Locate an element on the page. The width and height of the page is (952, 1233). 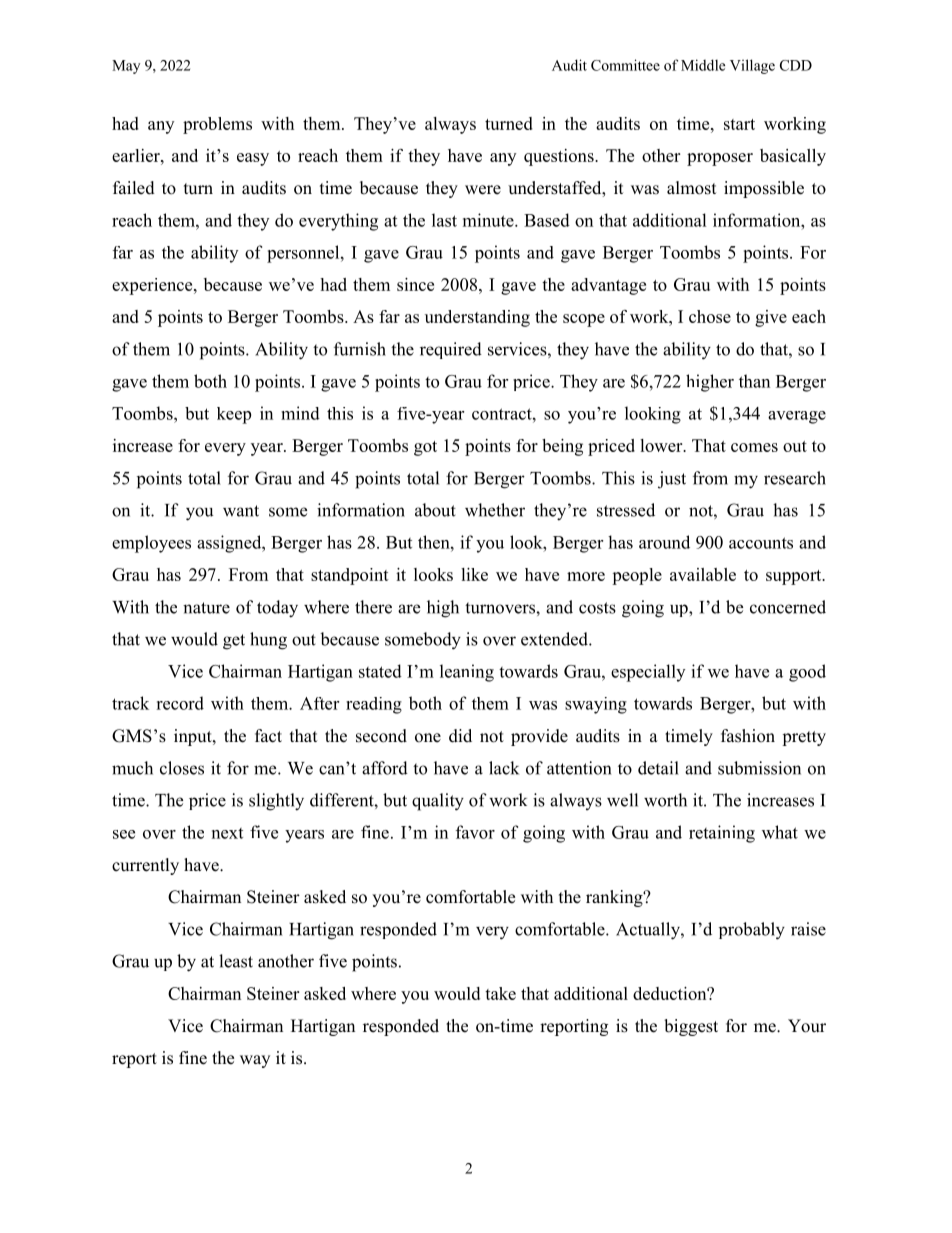
record is located at coordinates (180, 703).
